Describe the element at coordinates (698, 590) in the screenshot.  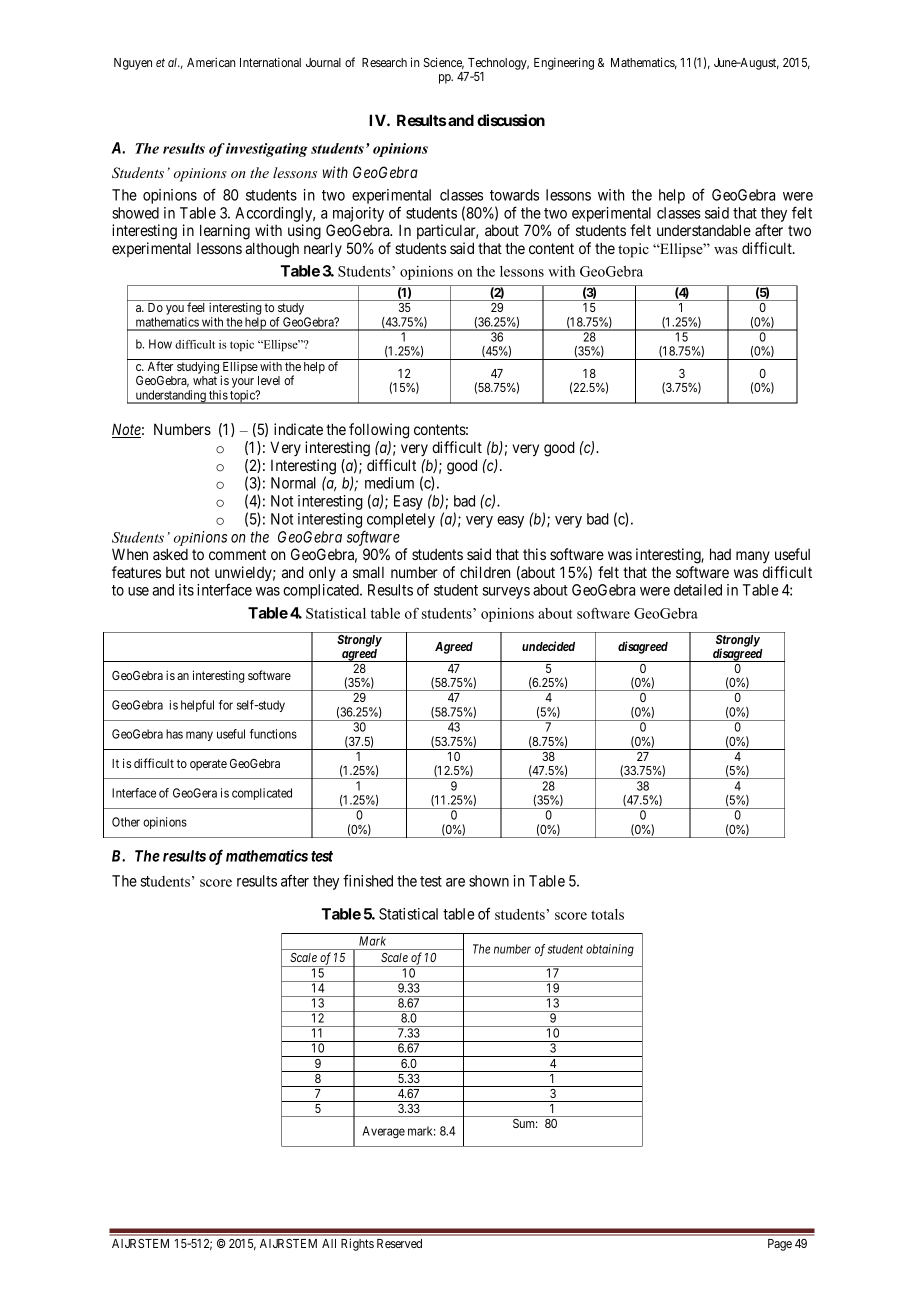
I see `detailed` at that location.
